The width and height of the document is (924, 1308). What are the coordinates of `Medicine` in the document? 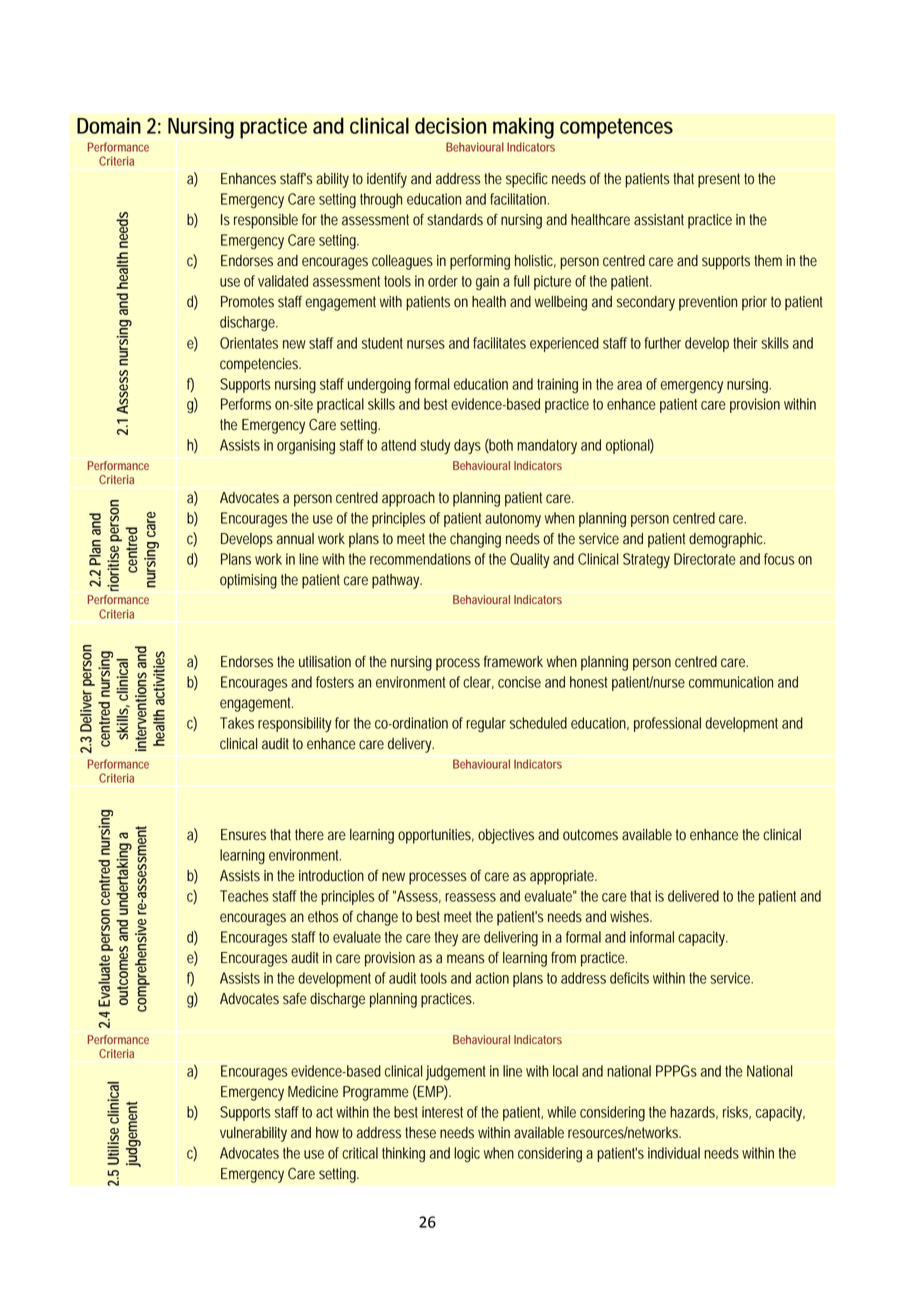 It's located at (313, 1092).
